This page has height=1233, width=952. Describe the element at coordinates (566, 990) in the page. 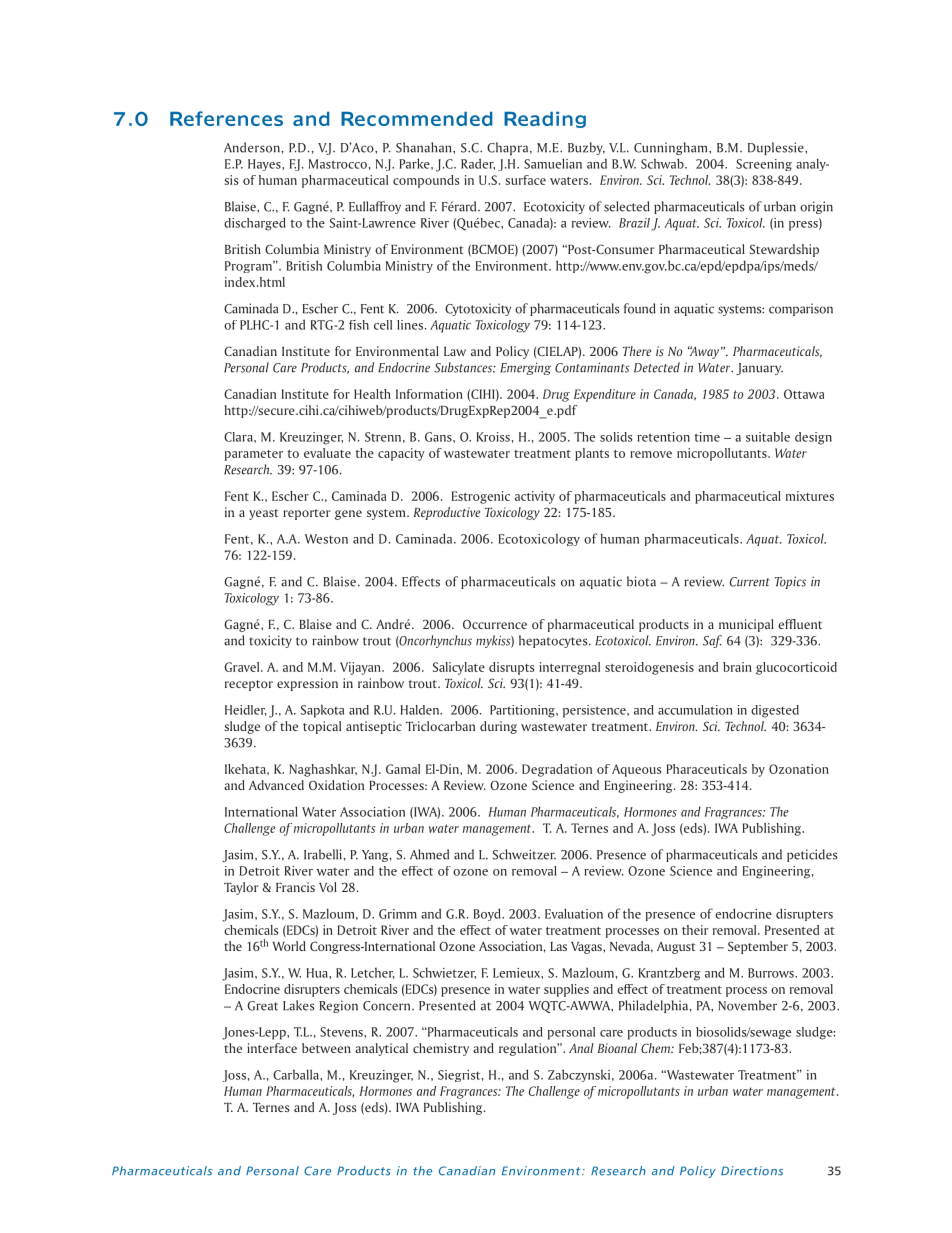

I see `supplies` at that location.
